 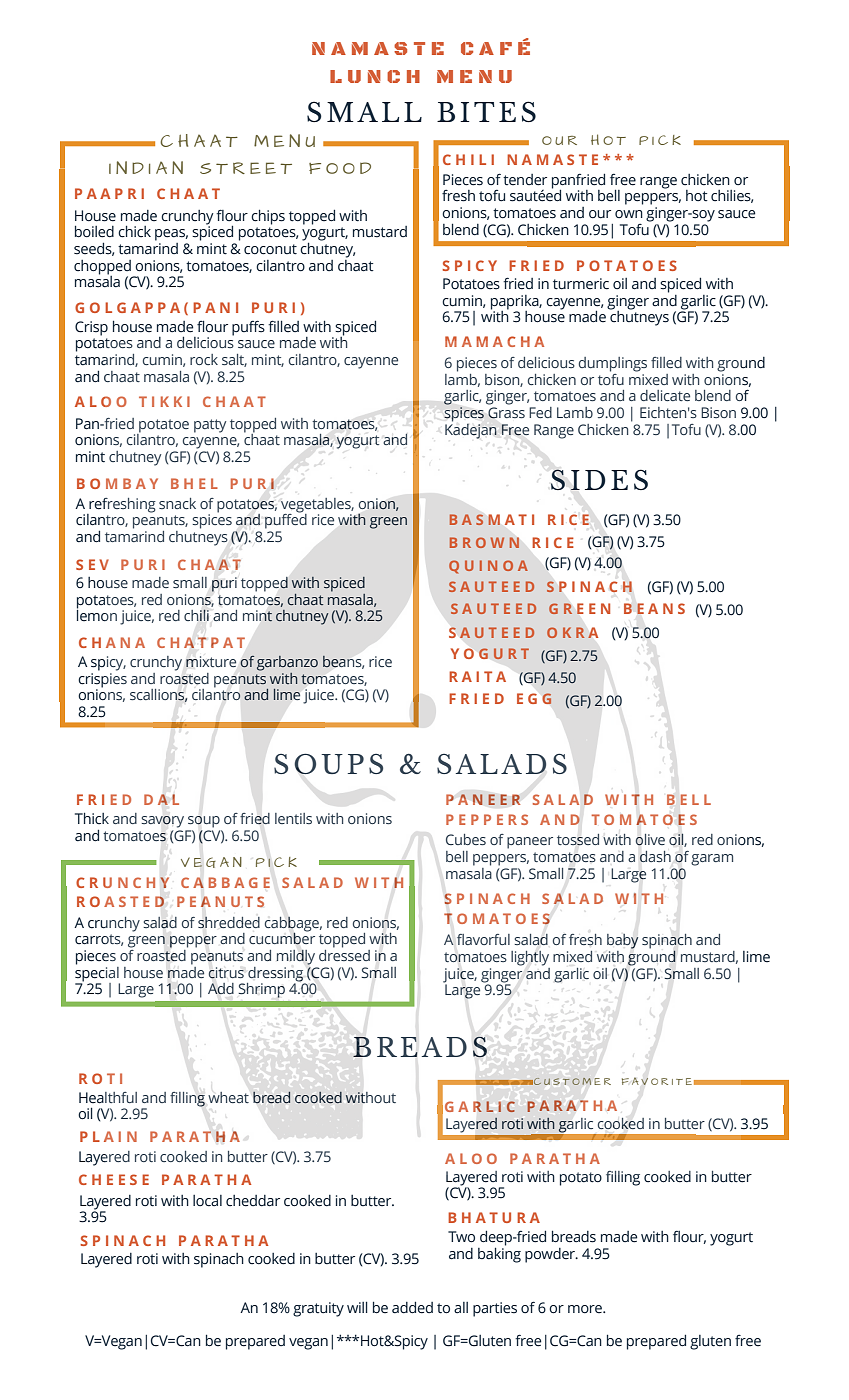 What do you see at coordinates (599, 479) in the page?
I see `SIDES` at bounding box center [599, 479].
